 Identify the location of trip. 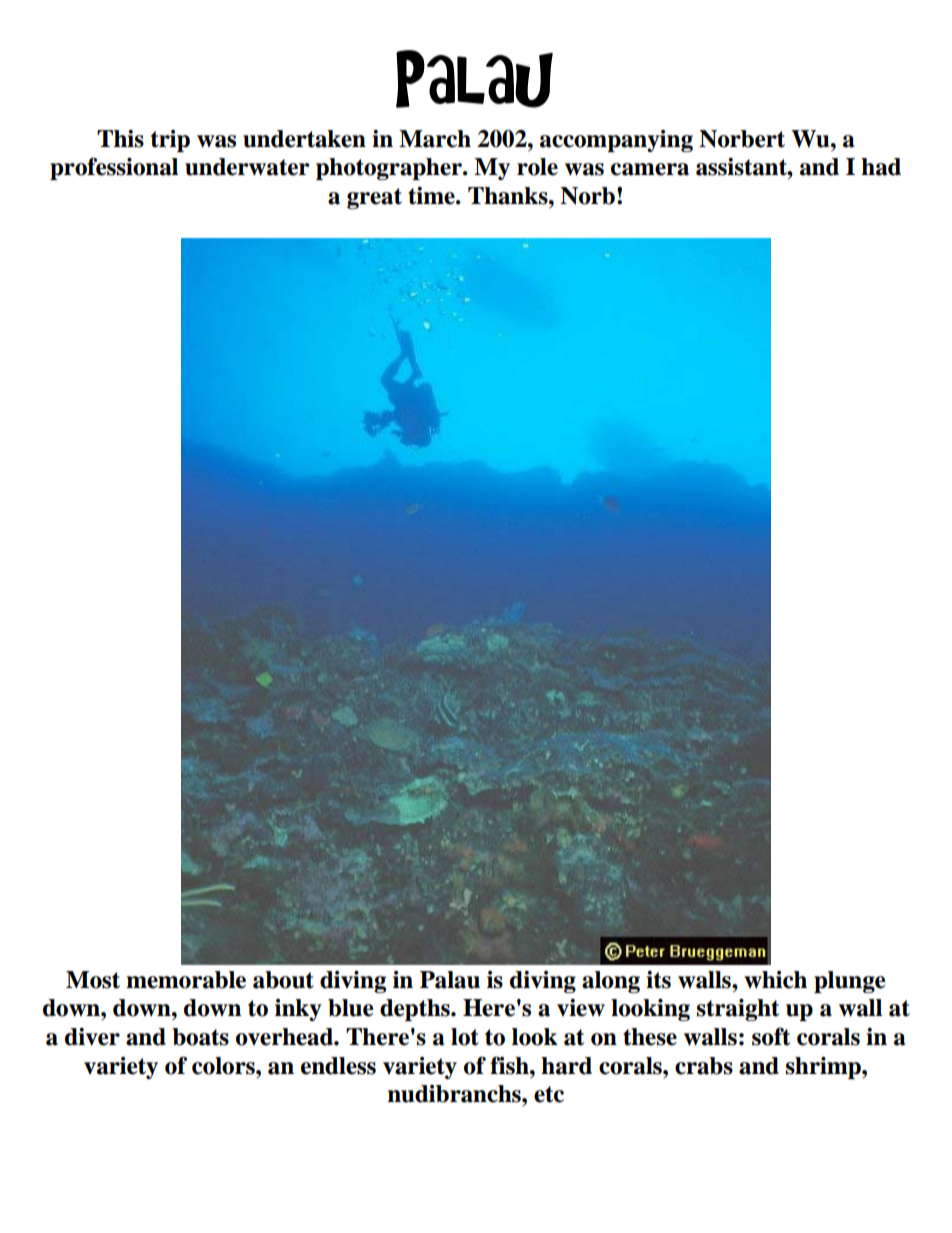
(170, 141).
